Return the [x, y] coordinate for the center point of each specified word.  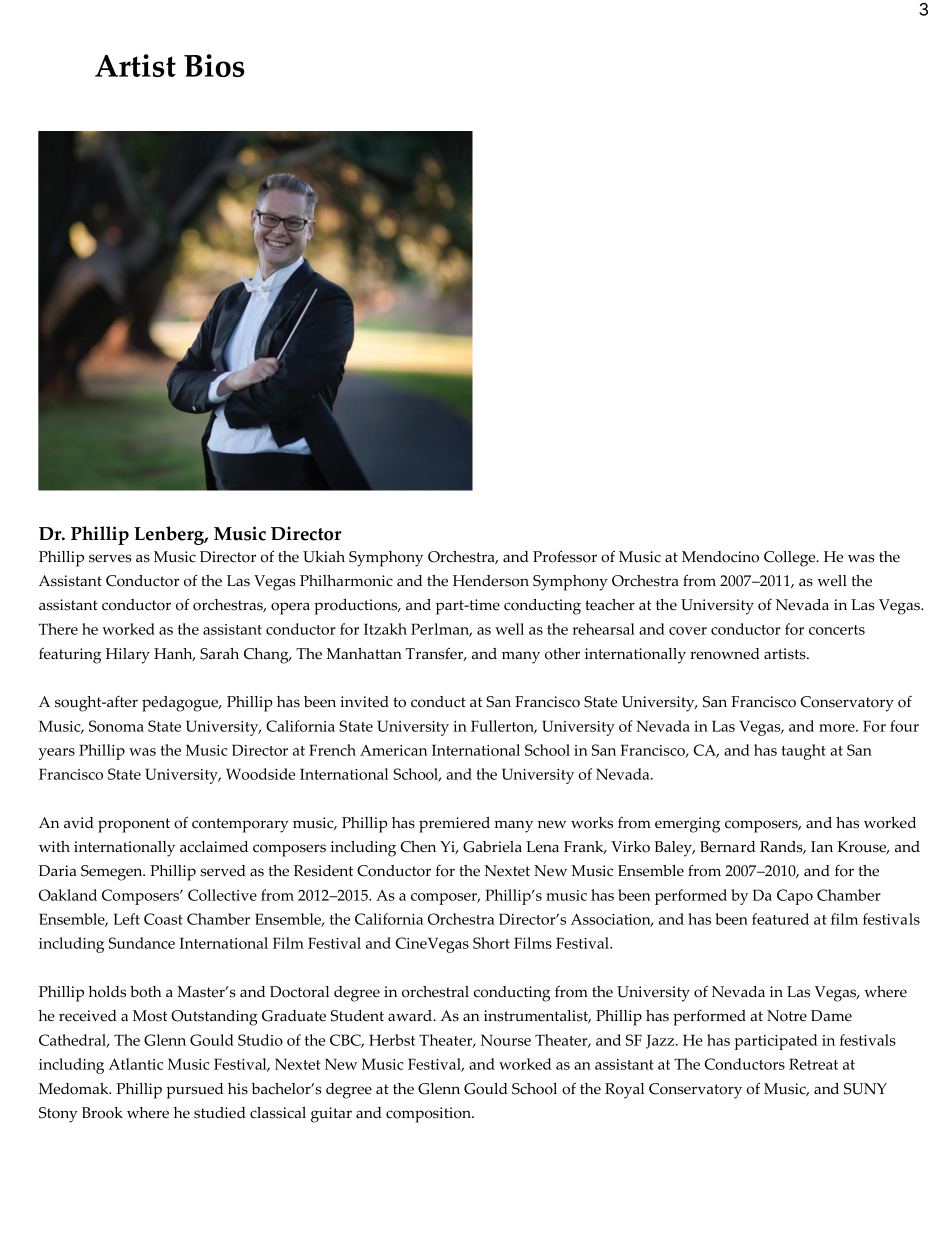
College [791, 559]
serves [110, 558]
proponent [134, 825]
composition [429, 1115]
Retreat [813, 1064]
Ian [822, 846]
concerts [837, 630]
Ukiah [324, 557]
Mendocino [720, 557]
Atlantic [136, 1064]
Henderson [491, 581]
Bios [214, 65]
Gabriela [492, 847]
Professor [565, 556]
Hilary [128, 656]
